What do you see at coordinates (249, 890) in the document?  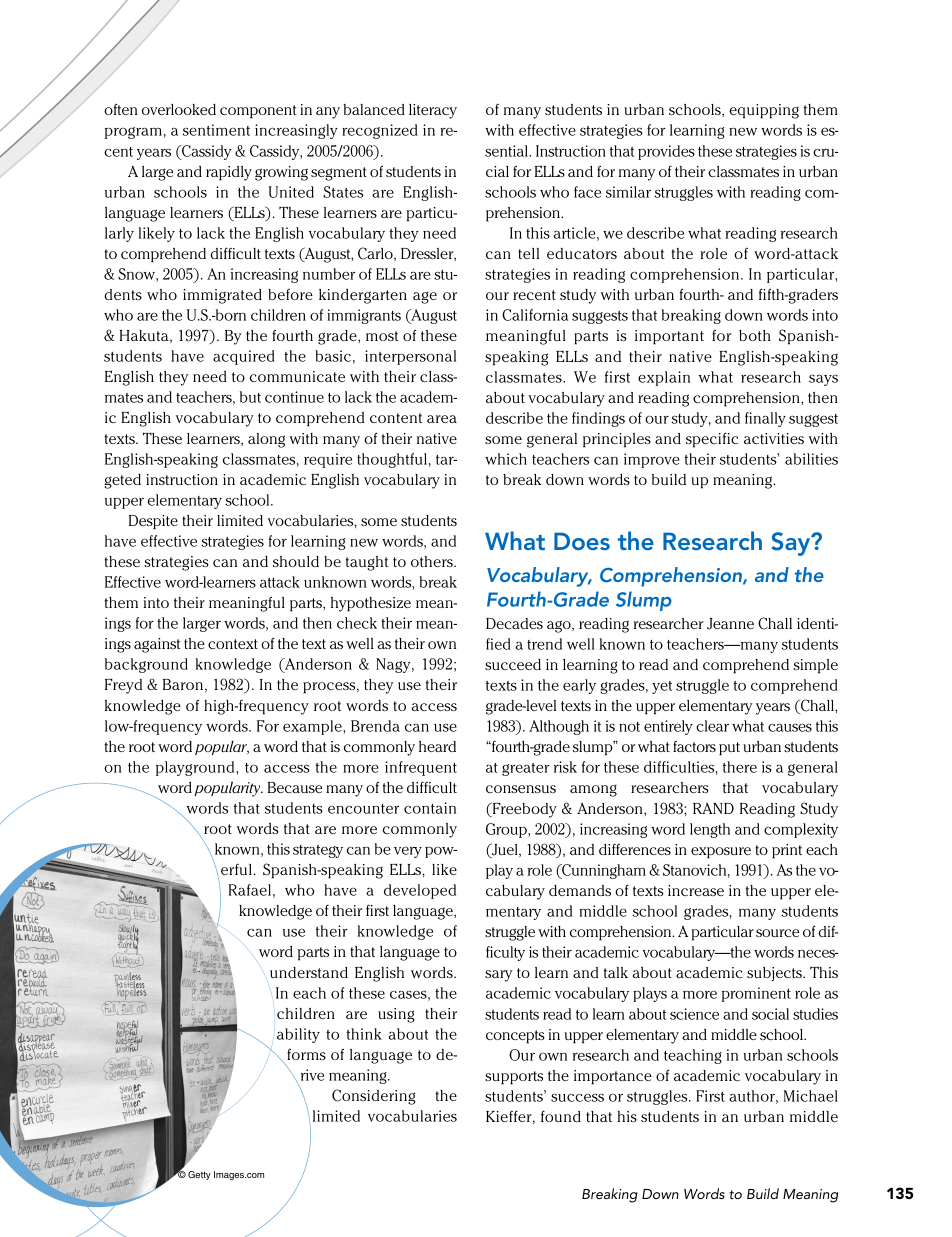 I see `Rafael` at bounding box center [249, 890].
